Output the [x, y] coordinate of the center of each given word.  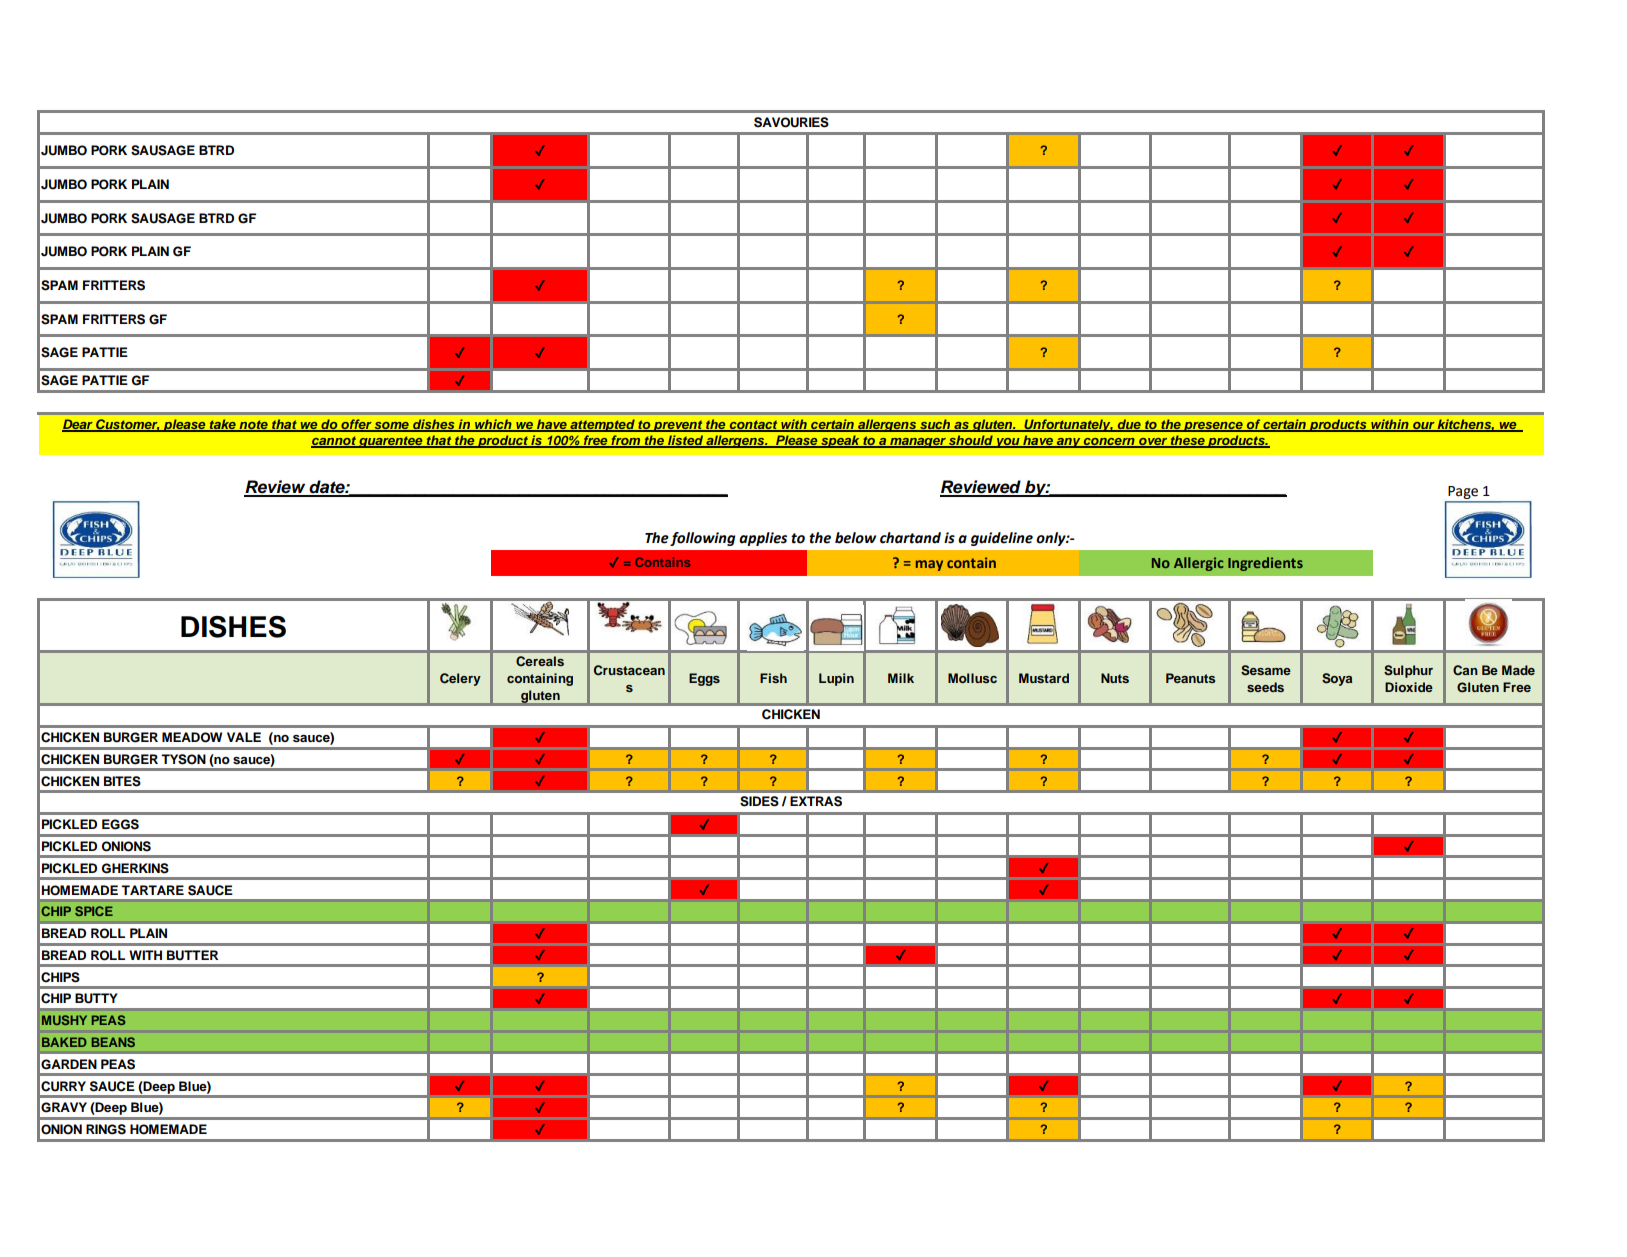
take [222, 425]
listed [685, 441]
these [1187, 441]
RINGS [106, 1129]
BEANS [113, 1042]
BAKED [64, 1042]
